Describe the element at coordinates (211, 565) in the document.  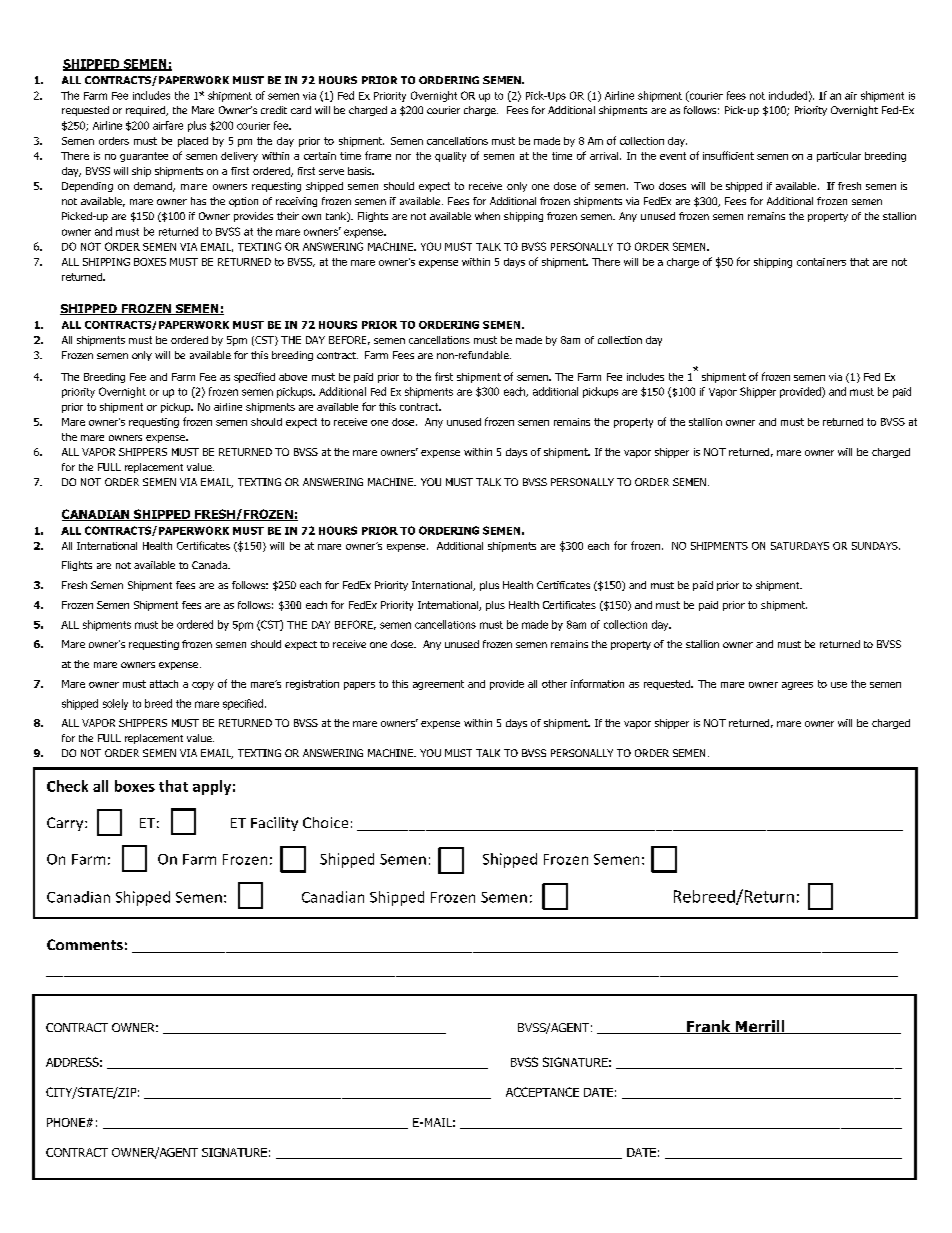
I see `Canada` at that location.
